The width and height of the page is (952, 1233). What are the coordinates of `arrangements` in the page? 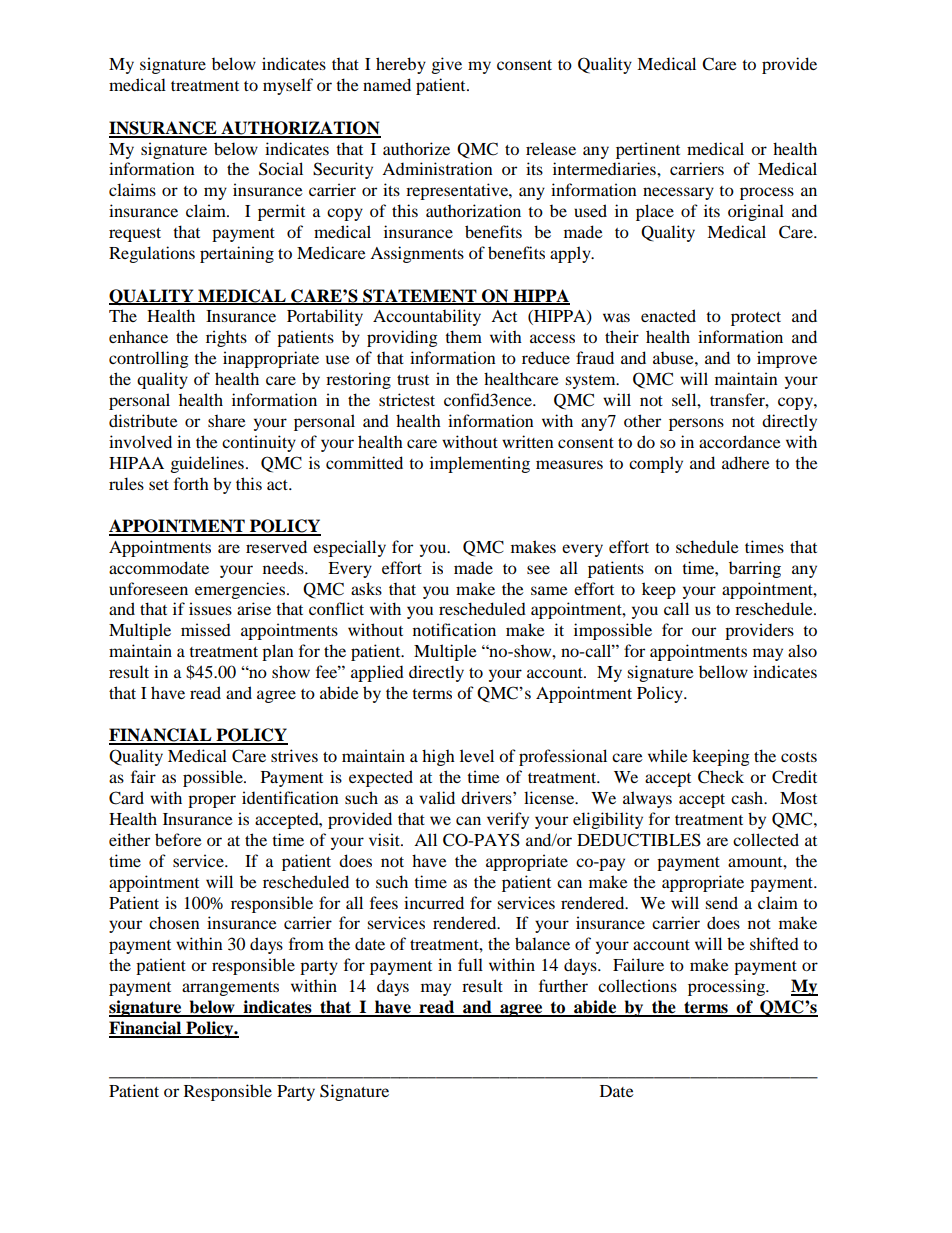 It's located at (230, 989).
